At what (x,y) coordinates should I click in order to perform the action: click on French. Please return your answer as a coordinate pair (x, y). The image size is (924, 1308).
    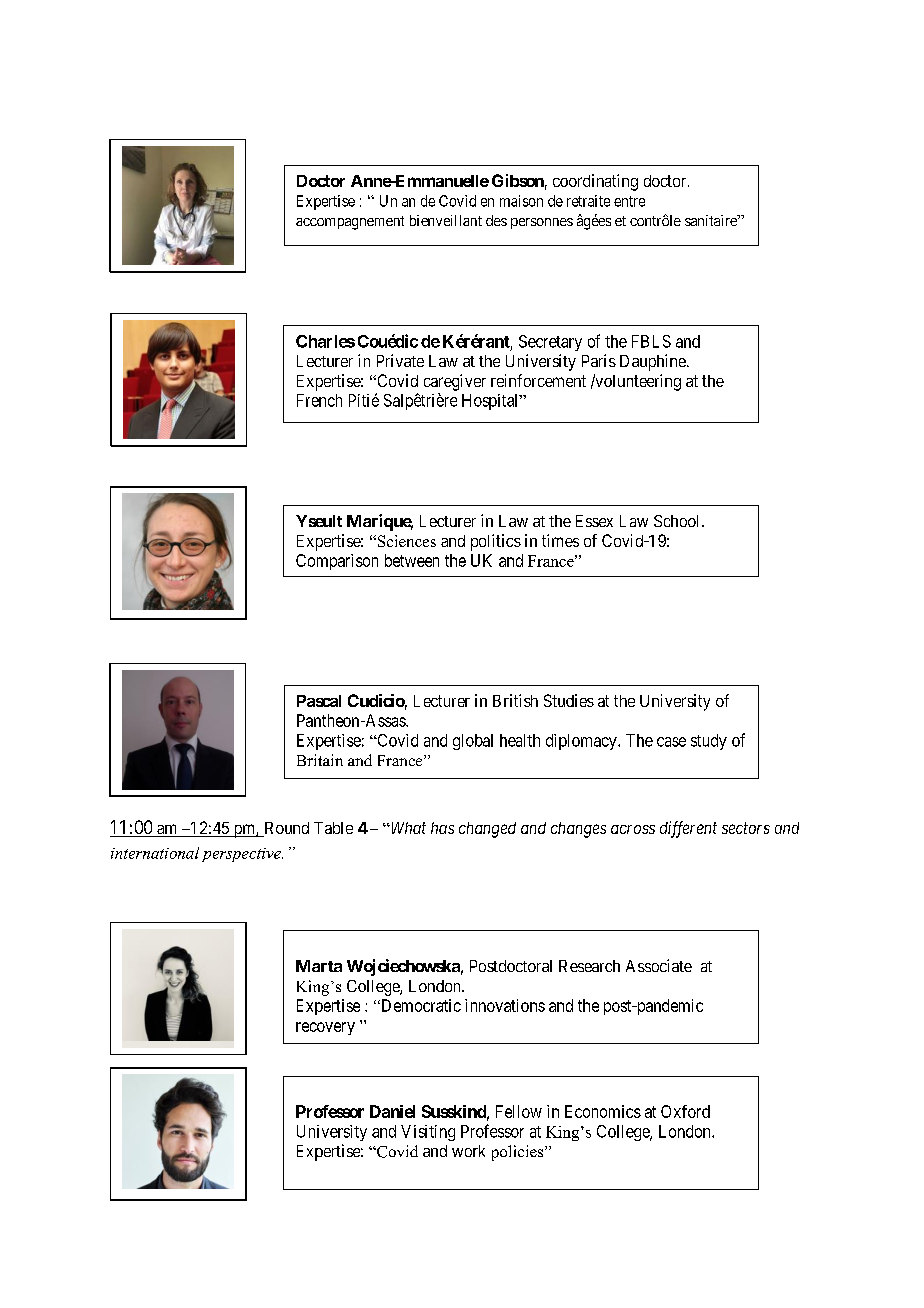
    Looking at the image, I should click on (319, 400).
